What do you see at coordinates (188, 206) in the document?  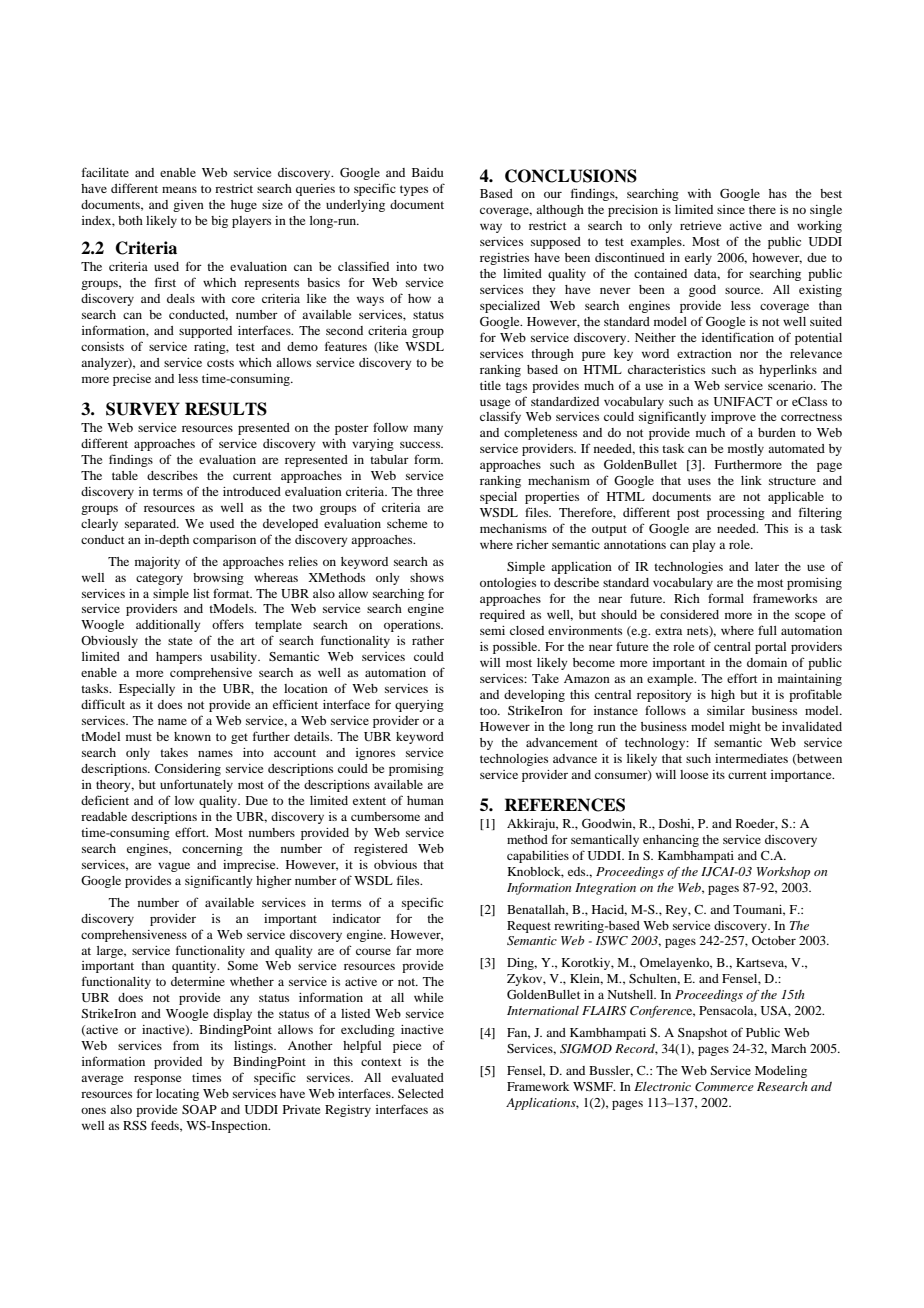 I see `given` at bounding box center [188, 206].
